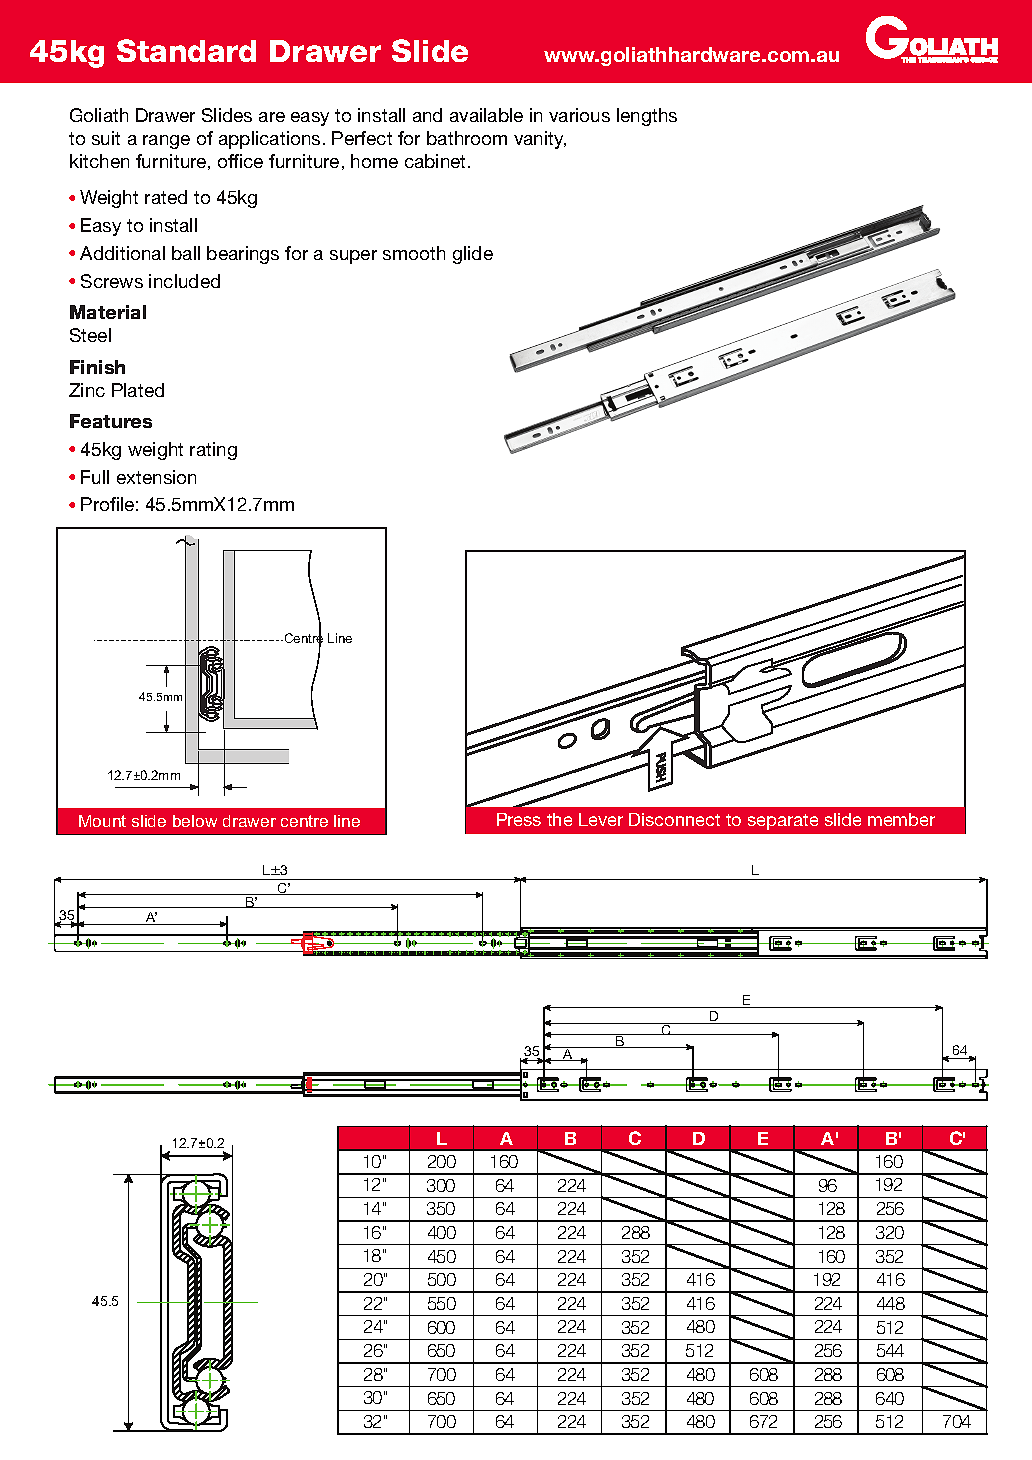 The image size is (1032, 1460). Describe the element at coordinates (186, 50) in the screenshot. I see `Standard` at that location.
